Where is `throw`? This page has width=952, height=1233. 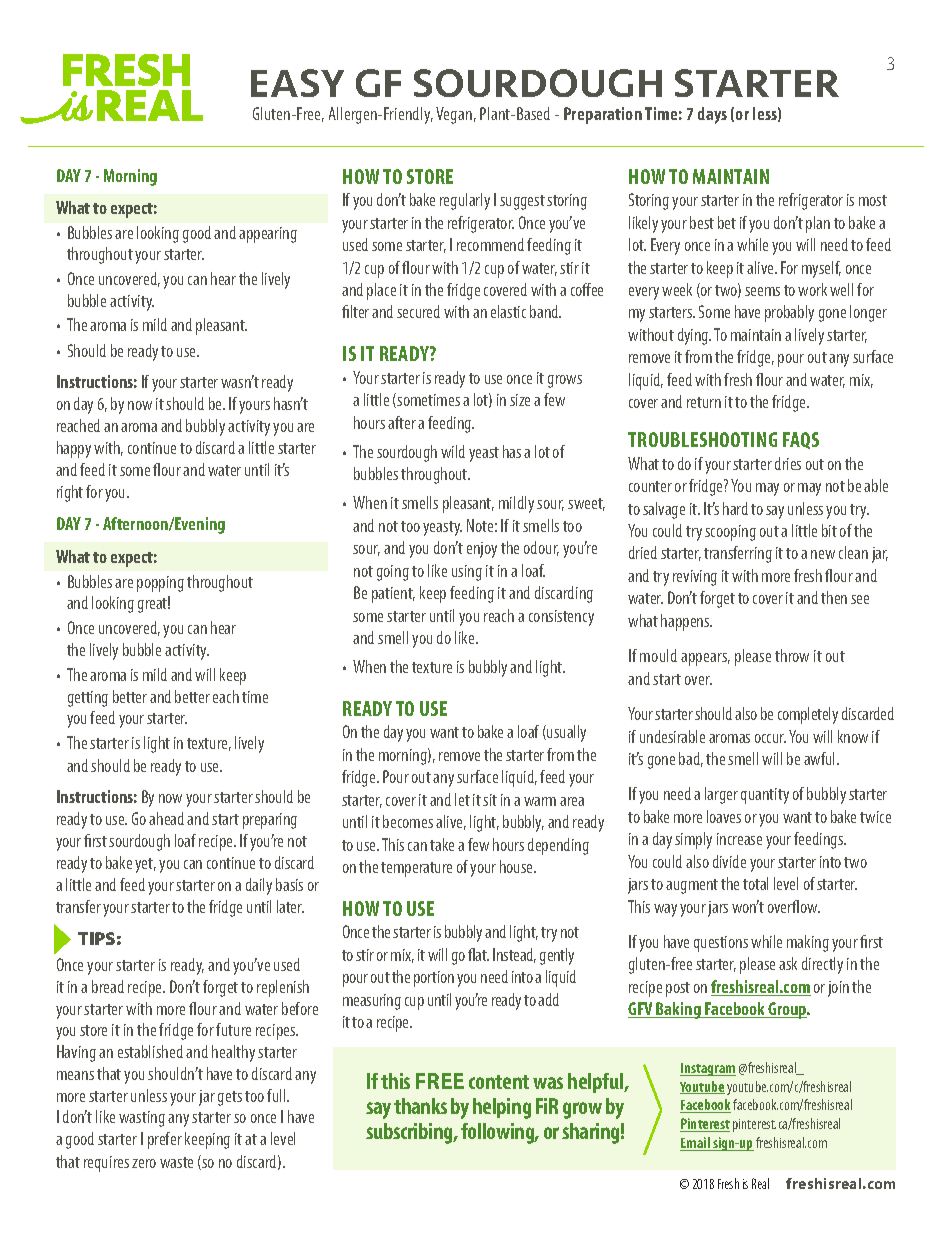 throw is located at coordinates (792, 655).
